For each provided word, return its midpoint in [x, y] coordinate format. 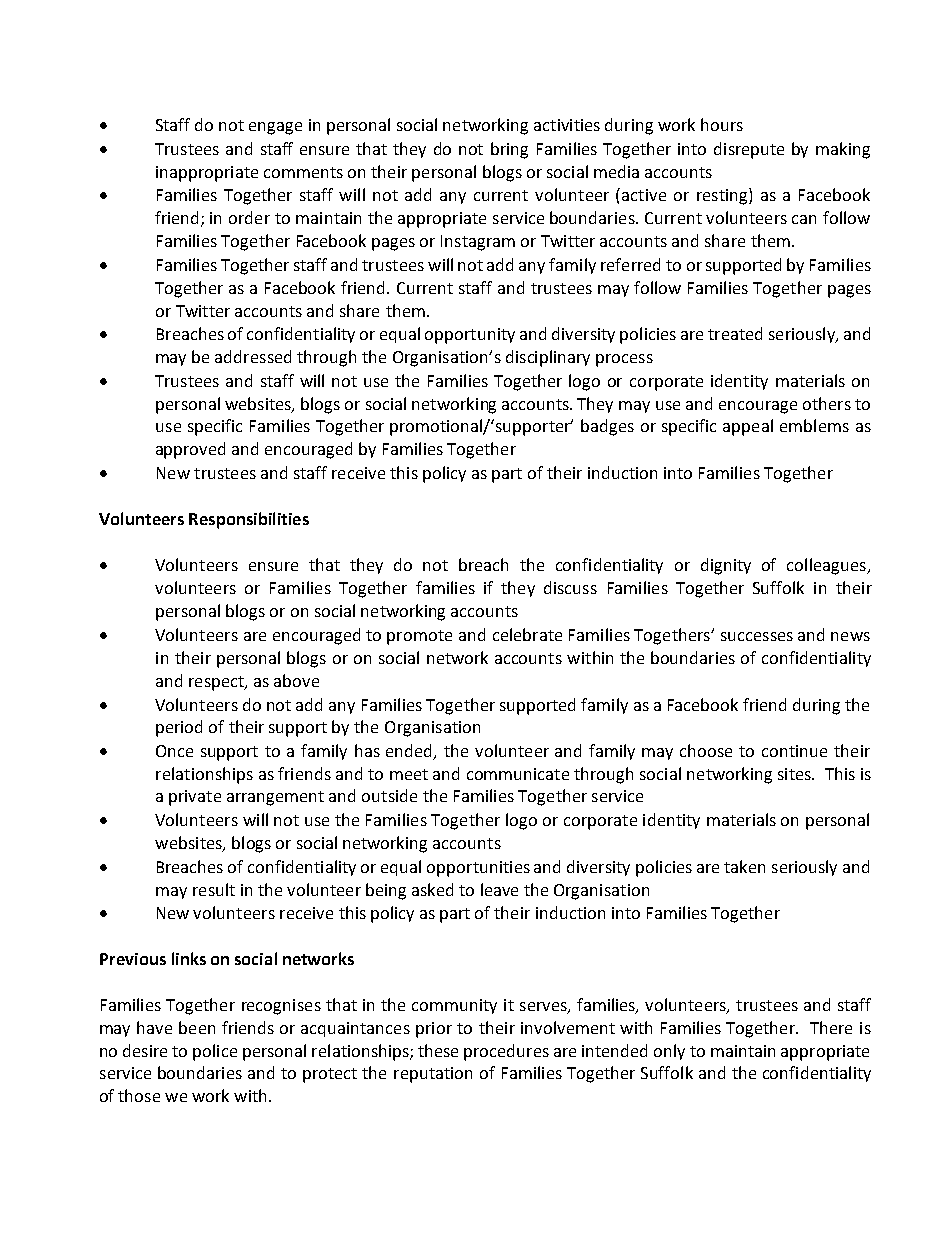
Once [174, 751]
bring [509, 150]
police [215, 1052]
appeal [748, 427]
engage [275, 128]
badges [607, 427]
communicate [518, 774]
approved [190, 450]
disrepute [749, 150]
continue [794, 751]
